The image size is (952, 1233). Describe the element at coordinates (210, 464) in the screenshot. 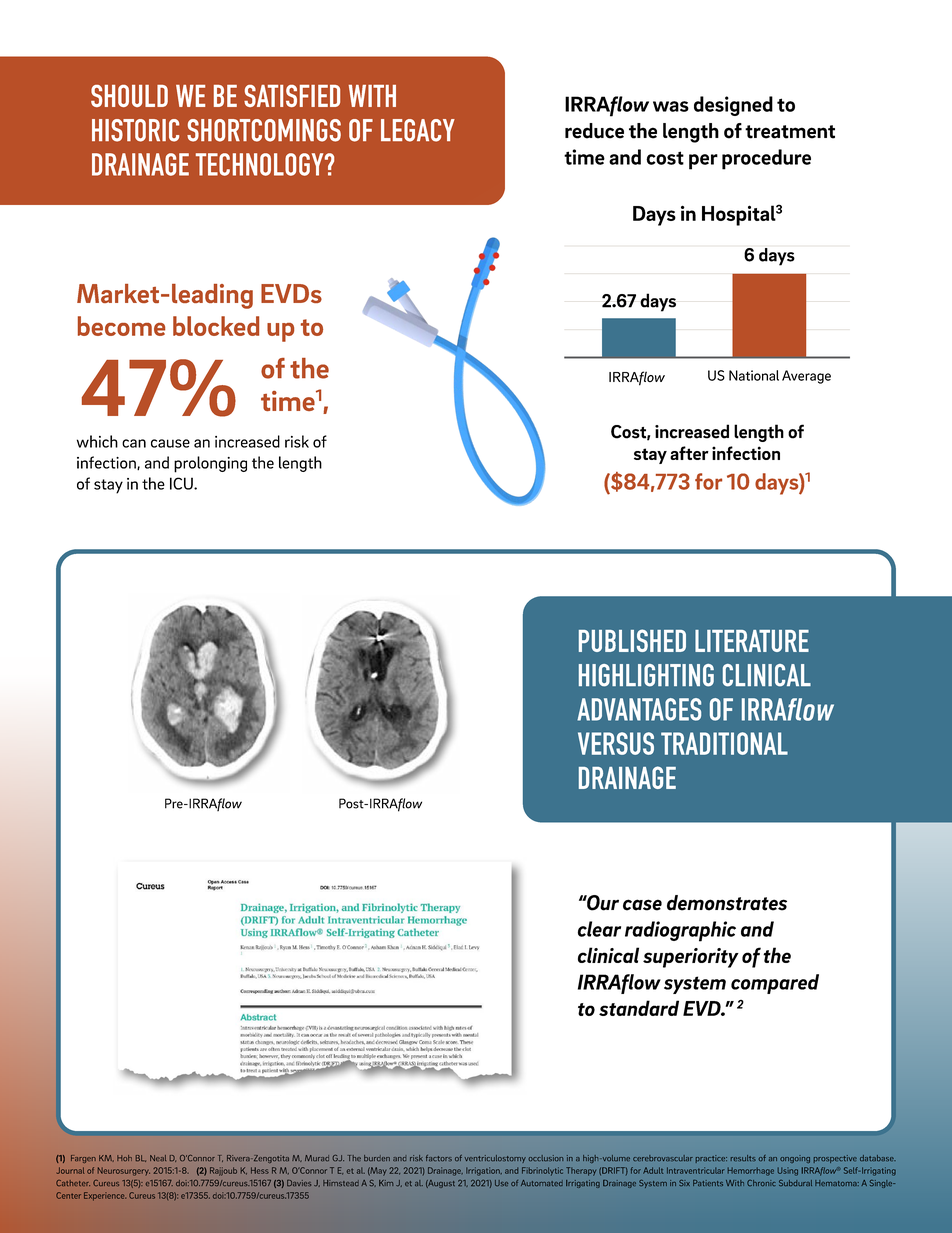

I see `prolonging` at that location.
